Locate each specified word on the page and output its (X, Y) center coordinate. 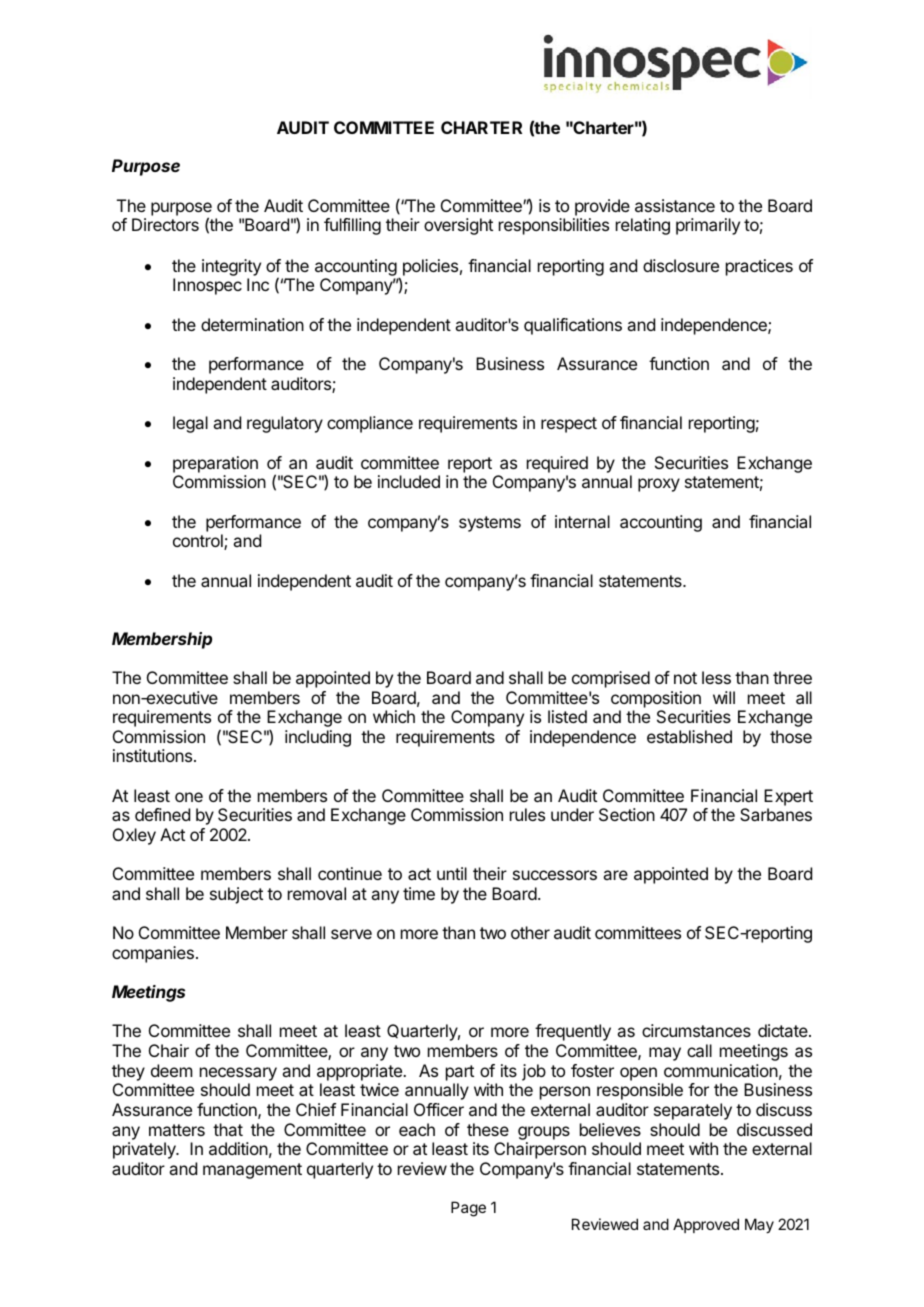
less (716, 677)
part (460, 1073)
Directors (165, 224)
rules (527, 814)
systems (490, 524)
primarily (708, 226)
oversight (458, 226)
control (199, 542)
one (189, 797)
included (409, 481)
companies (153, 954)
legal (190, 424)
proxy (659, 485)
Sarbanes (776, 814)
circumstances (696, 1030)
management (252, 1171)
